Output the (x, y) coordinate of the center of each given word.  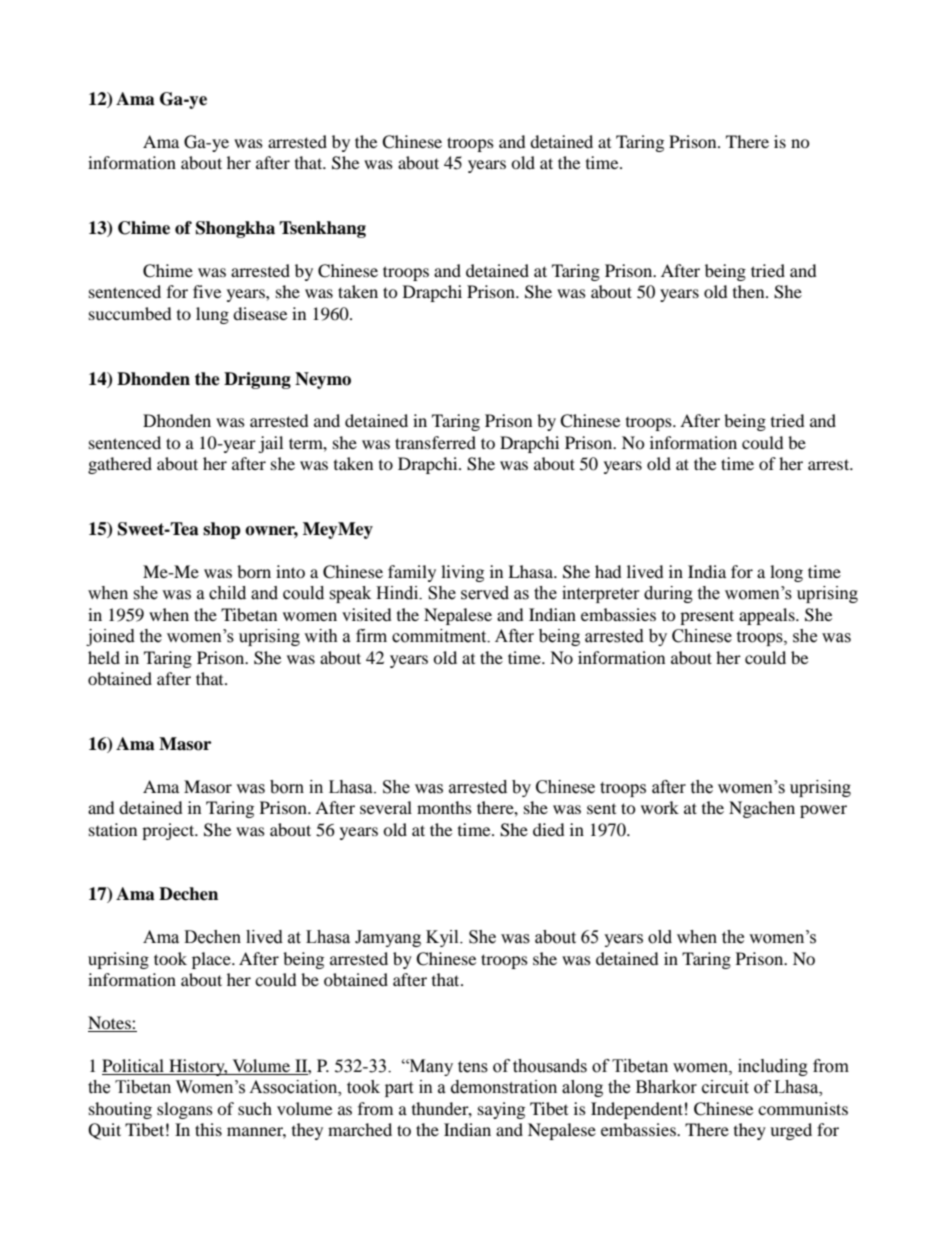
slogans (185, 1110)
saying (501, 1110)
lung (212, 315)
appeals (768, 616)
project (169, 831)
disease (260, 313)
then (750, 291)
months (444, 807)
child (227, 593)
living (462, 573)
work (660, 807)
